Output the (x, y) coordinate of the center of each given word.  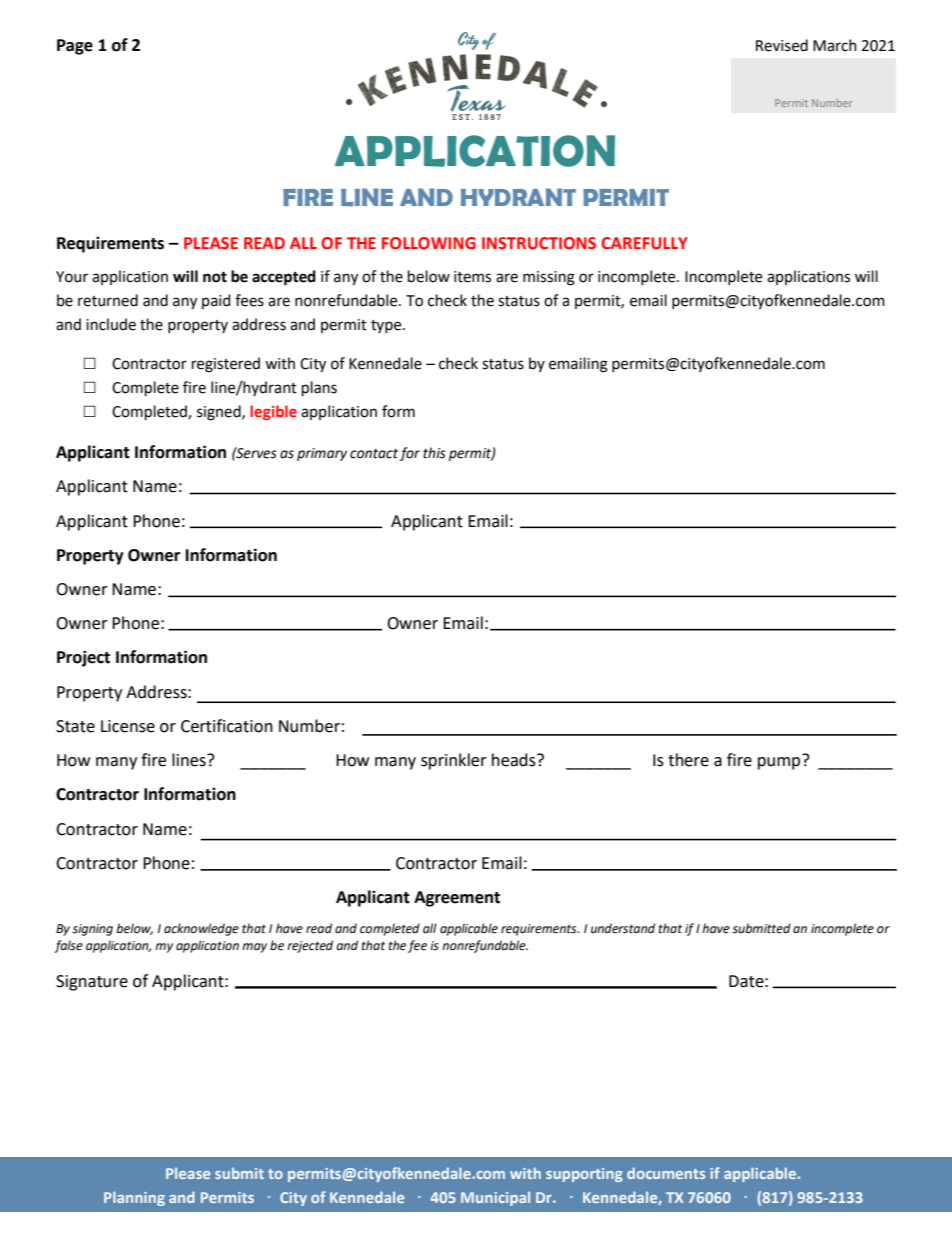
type (387, 326)
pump (780, 762)
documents (666, 1173)
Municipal (495, 1198)
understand (623, 928)
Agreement (457, 899)
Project (83, 658)
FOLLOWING (429, 243)
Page (75, 47)
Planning (134, 1198)
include (111, 324)
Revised (782, 45)
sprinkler (454, 761)
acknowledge (201, 929)
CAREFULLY (644, 243)
